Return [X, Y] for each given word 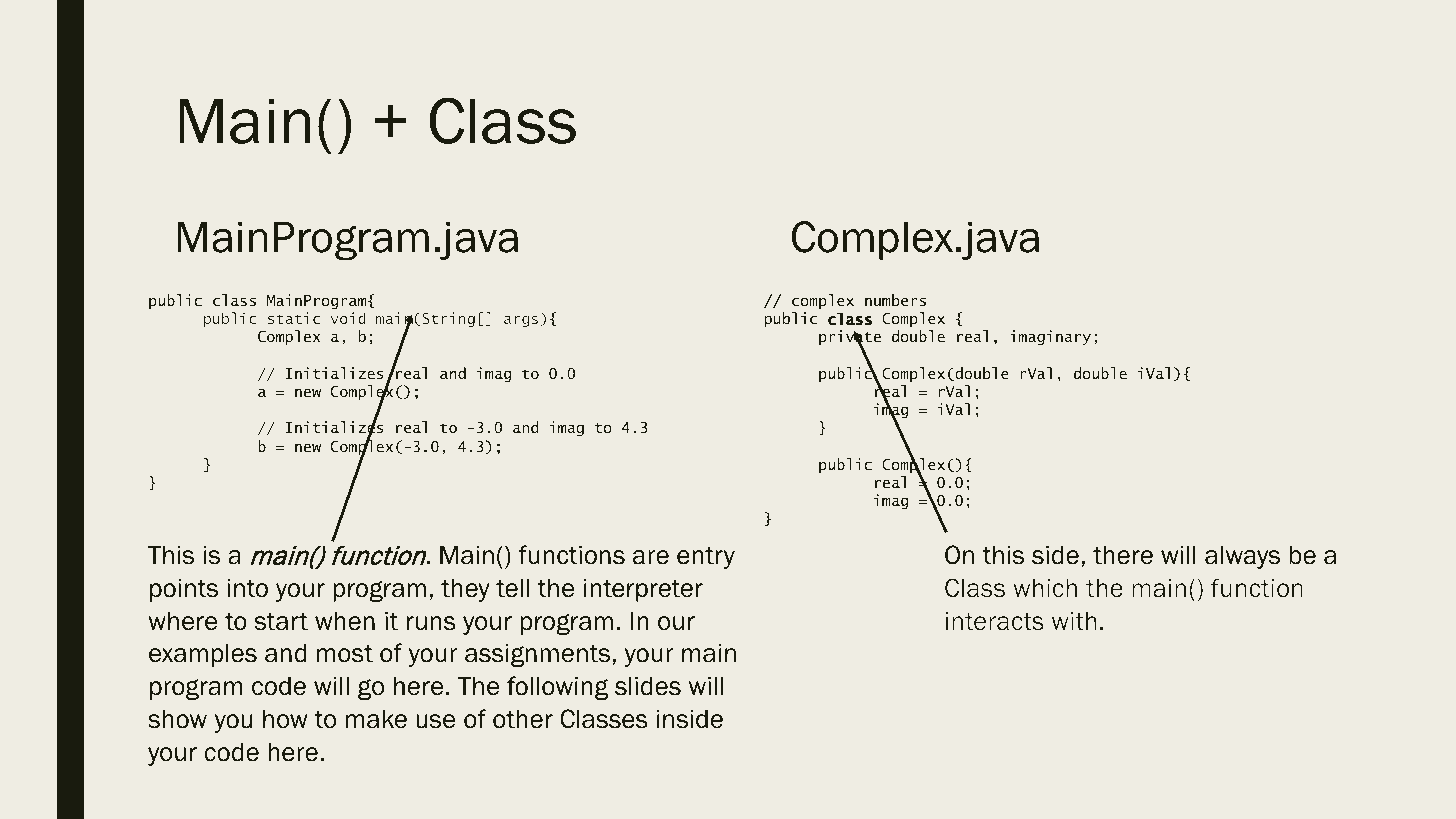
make [376, 719]
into [247, 588]
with [1074, 621]
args [522, 321]
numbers [895, 300]
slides [648, 686]
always [1242, 557]
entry [706, 558]
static [294, 318]
